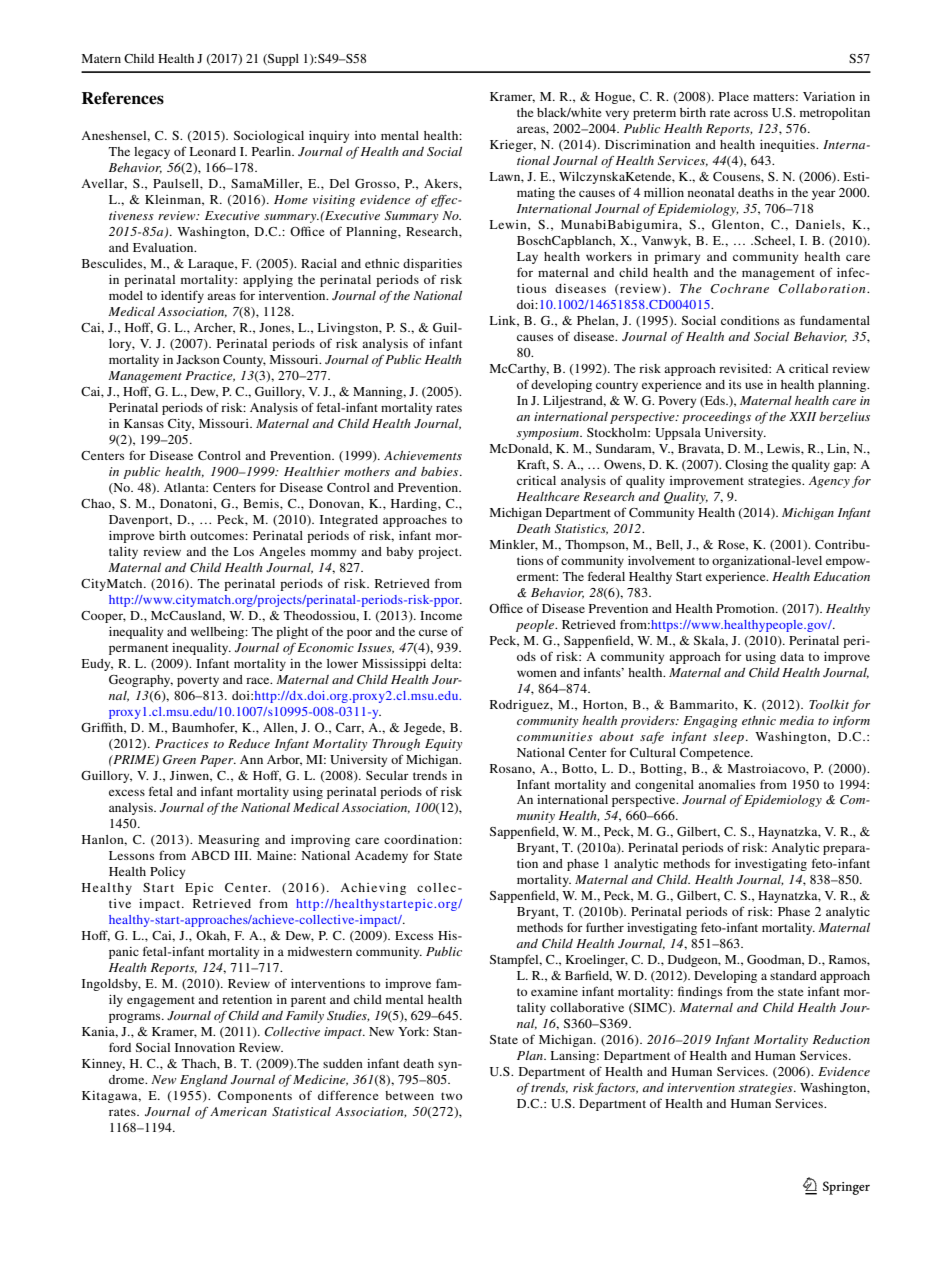 This page has width=952, height=1265. Describe the element at coordinates (198, 681) in the page. I see `poverty` at that location.
